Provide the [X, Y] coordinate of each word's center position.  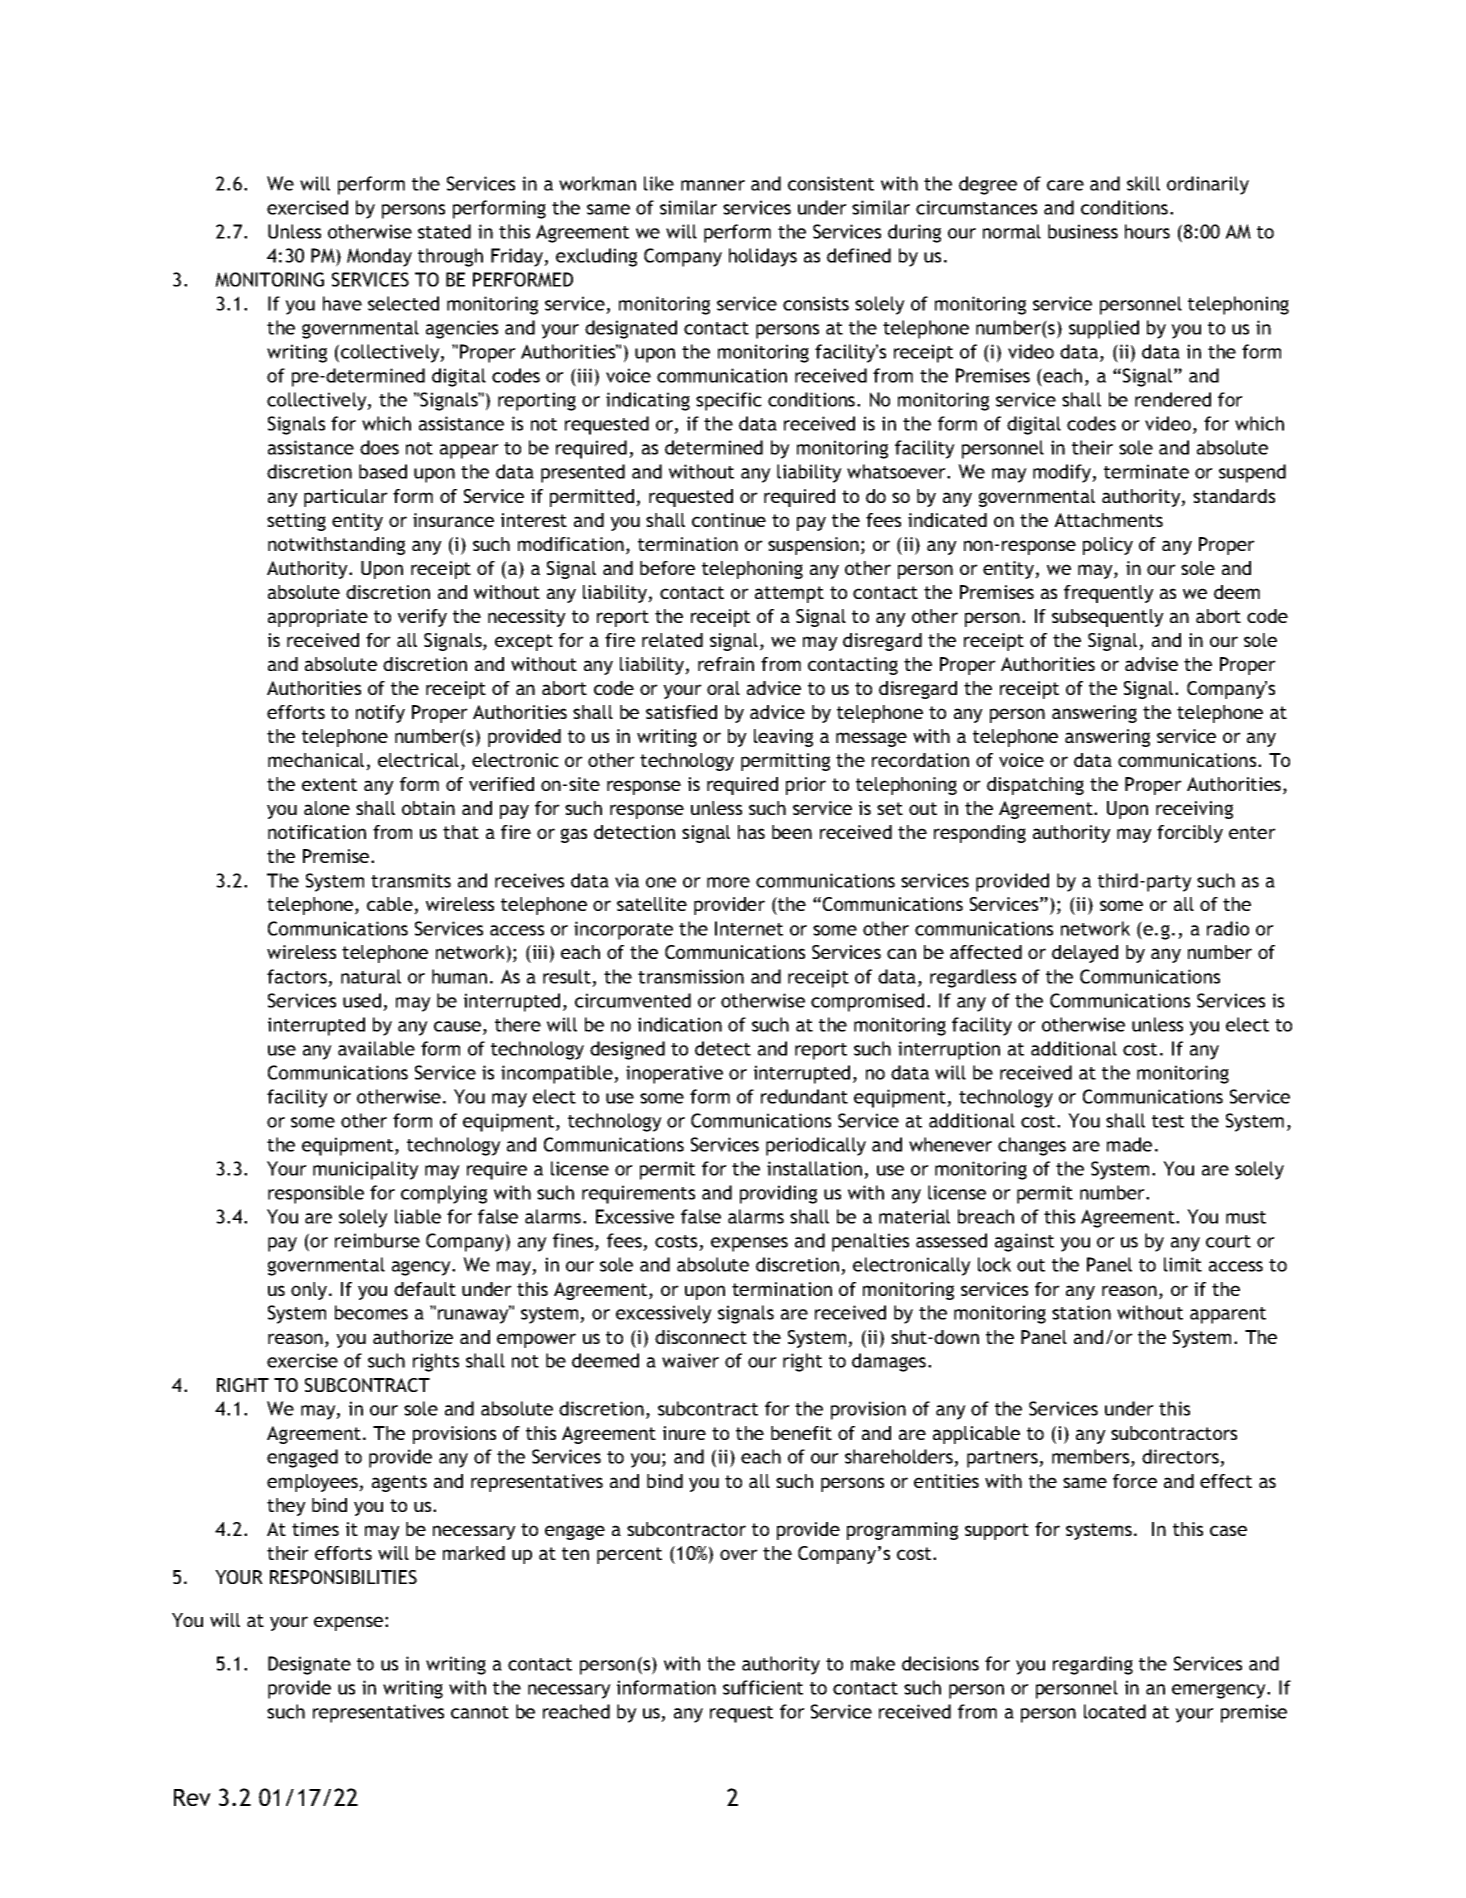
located [1115, 1711]
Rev [192, 1797]
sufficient [763, 1687]
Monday [379, 257]
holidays [763, 257]
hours [1147, 231]
